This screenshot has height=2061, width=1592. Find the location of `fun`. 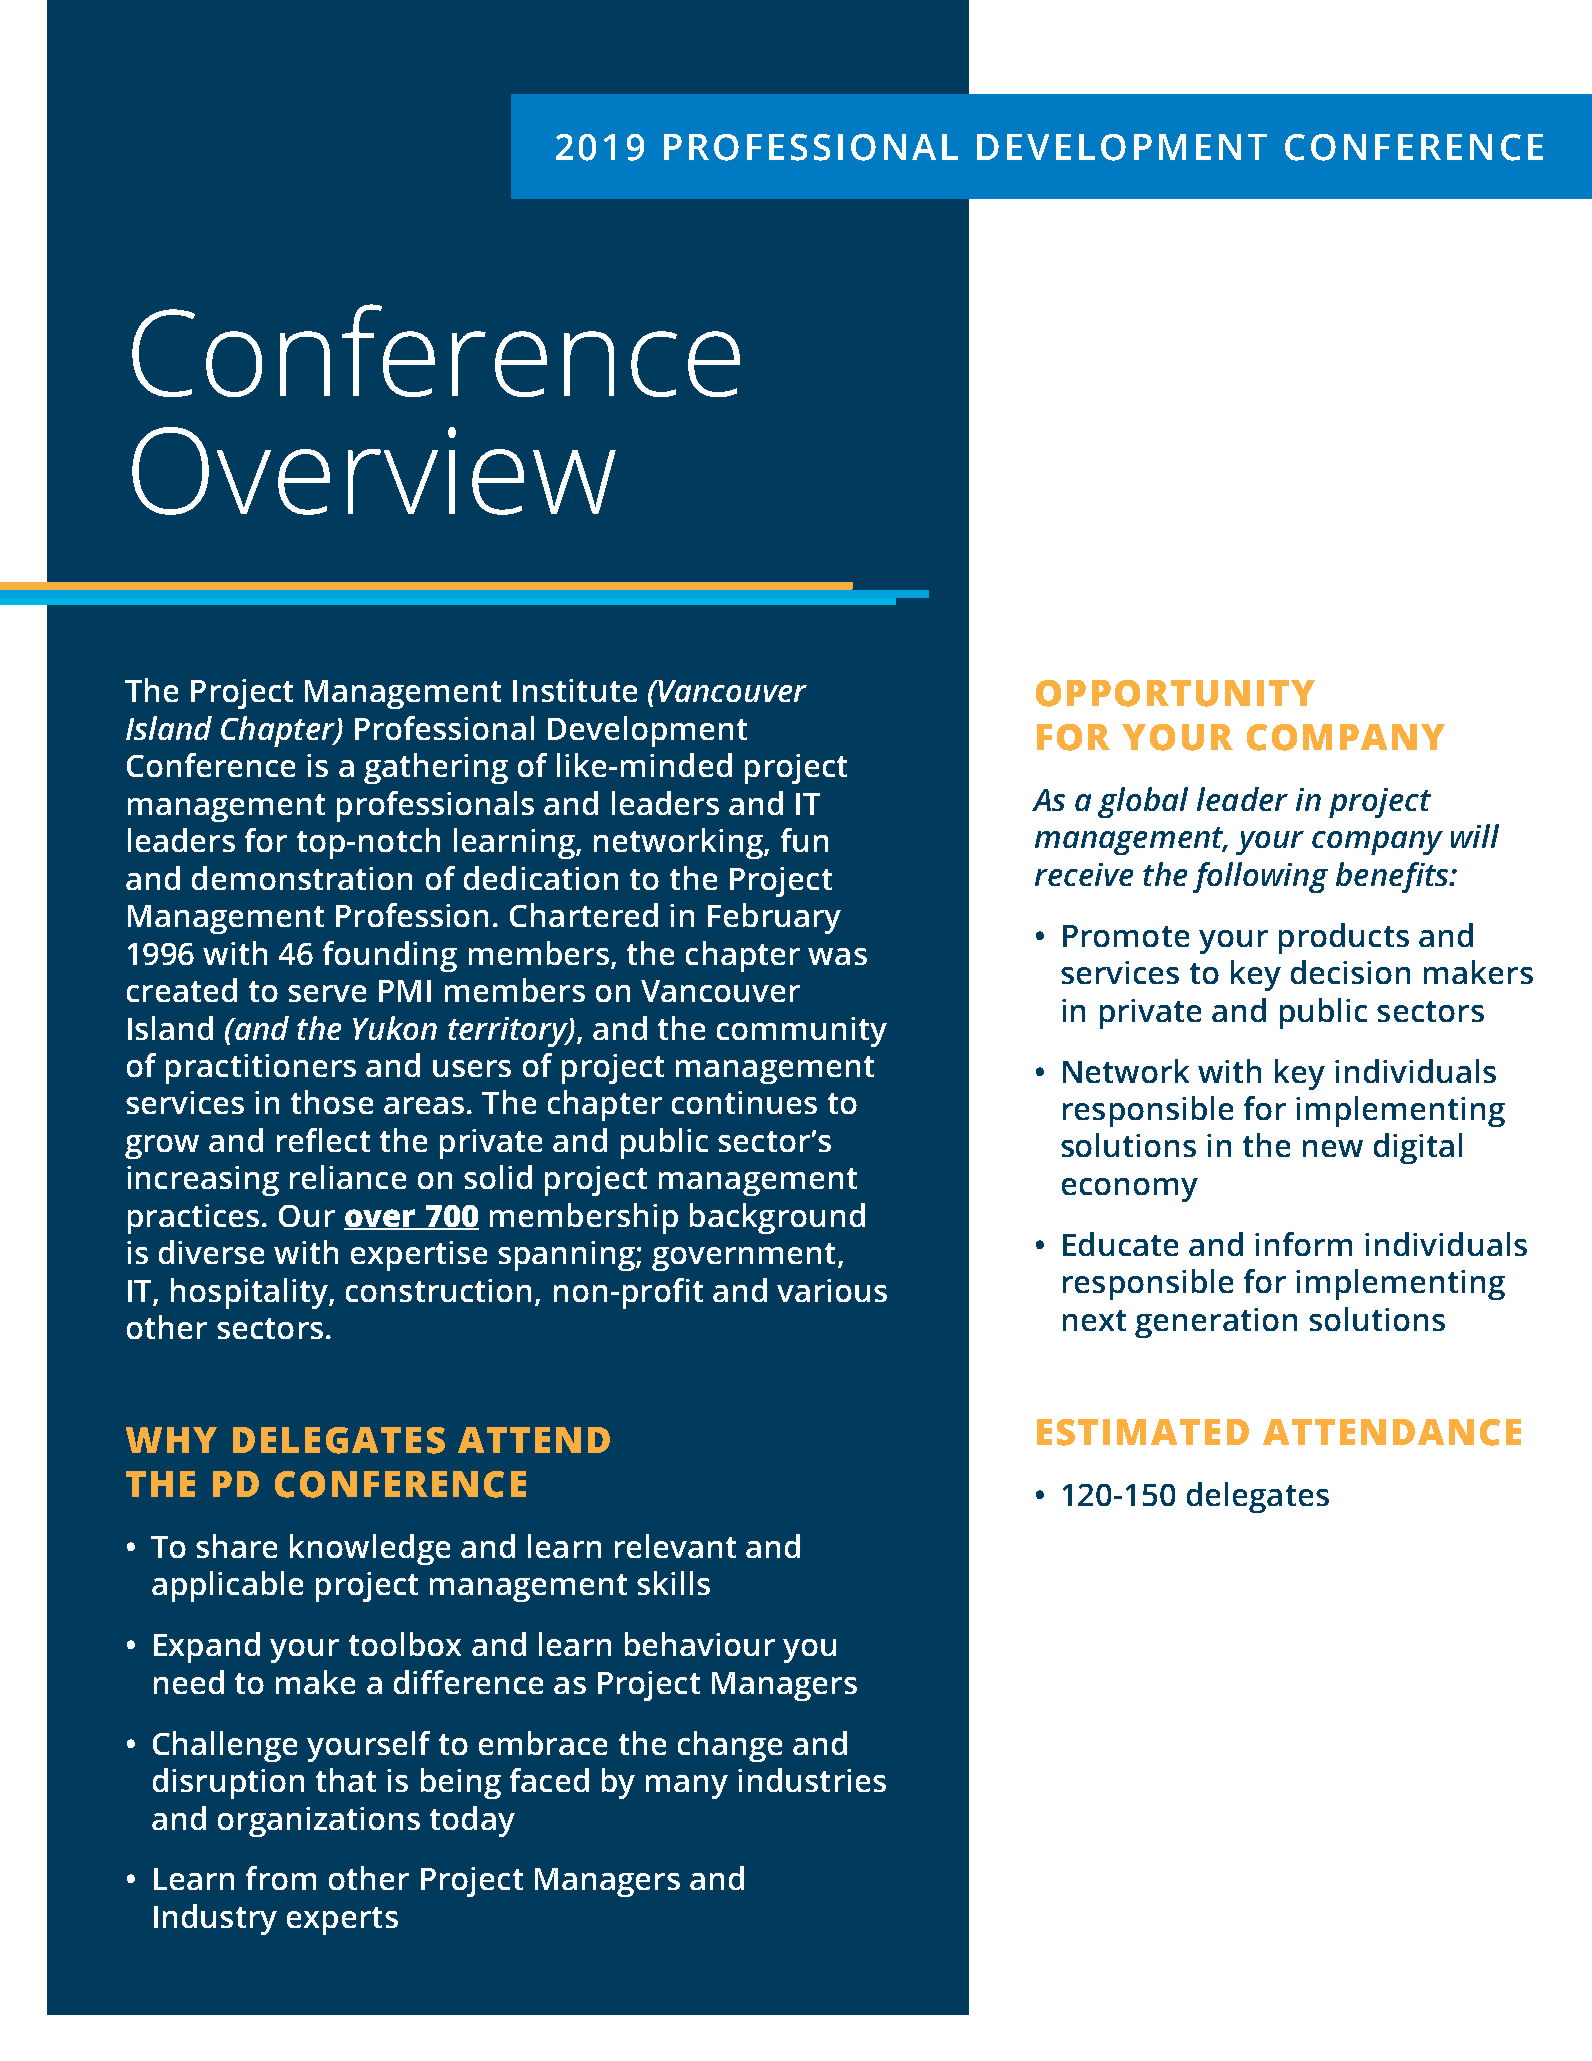

fun is located at coordinates (804, 840).
